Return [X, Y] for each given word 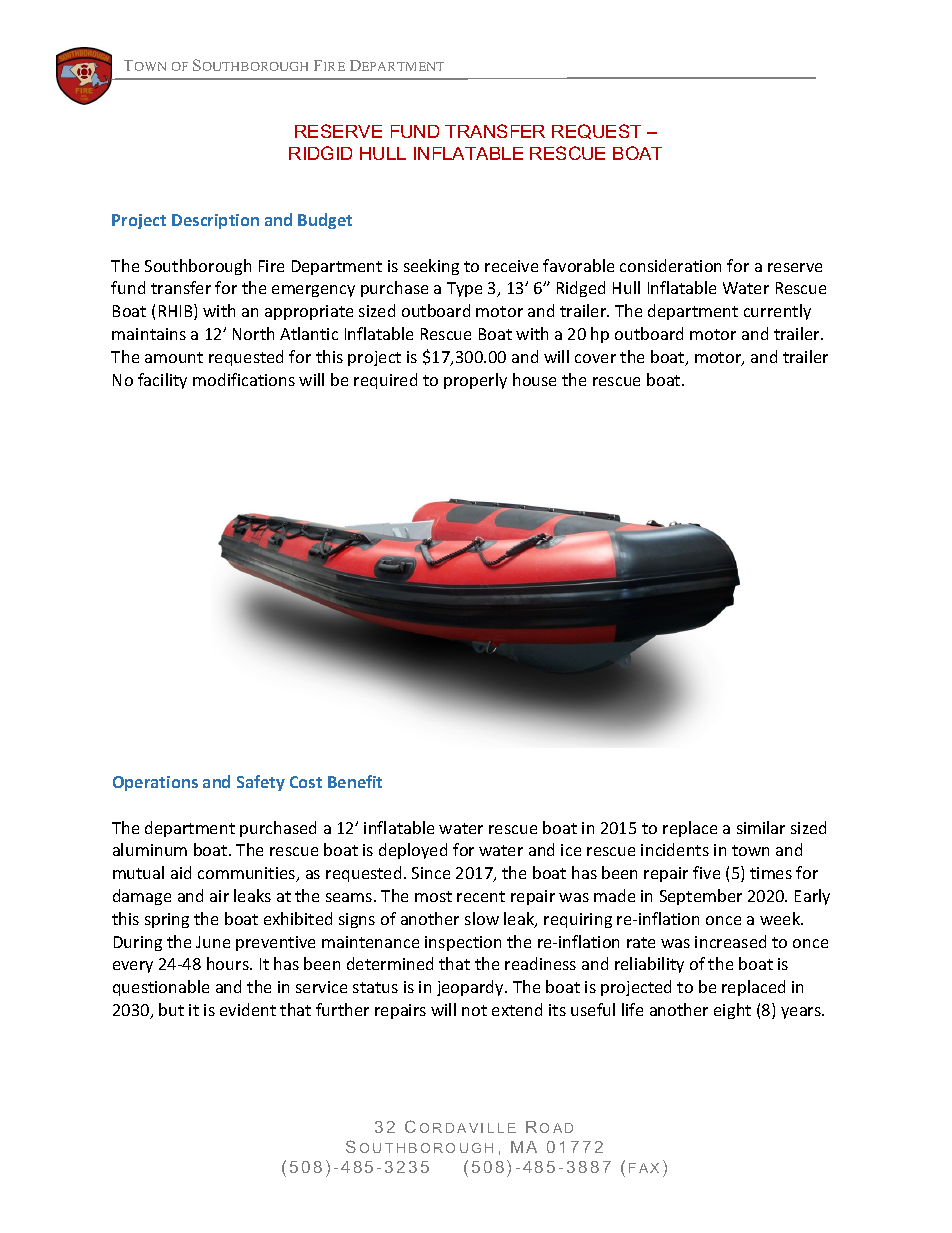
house [534, 379]
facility [162, 381]
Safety [261, 783]
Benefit [355, 781]
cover [595, 358]
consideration [670, 265]
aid [181, 872]
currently [777, 312]
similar [761, 827]
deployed [413, 851]
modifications [244, 379]
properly [475, 381]
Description [215, 221]
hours [229, 963]
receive [511, 266]
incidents [675, 849]
